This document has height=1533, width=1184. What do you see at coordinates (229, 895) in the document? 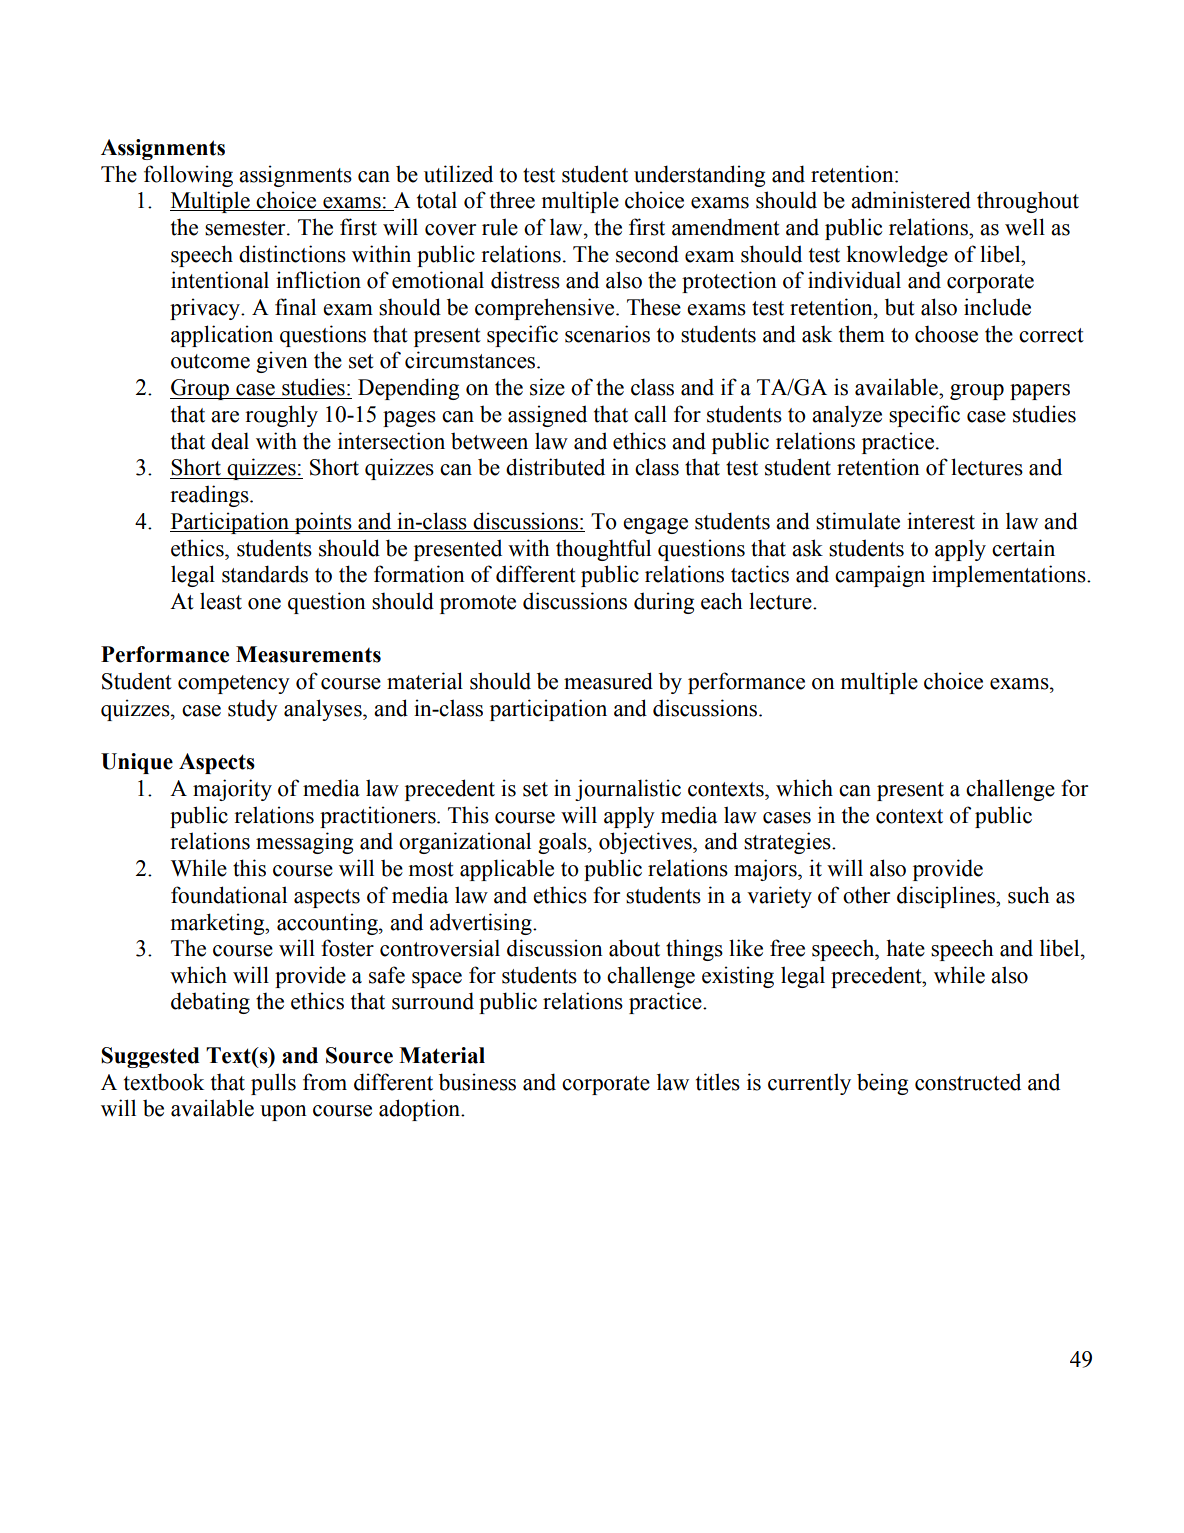
I see `foundational` at bounding box center [229, 895].
